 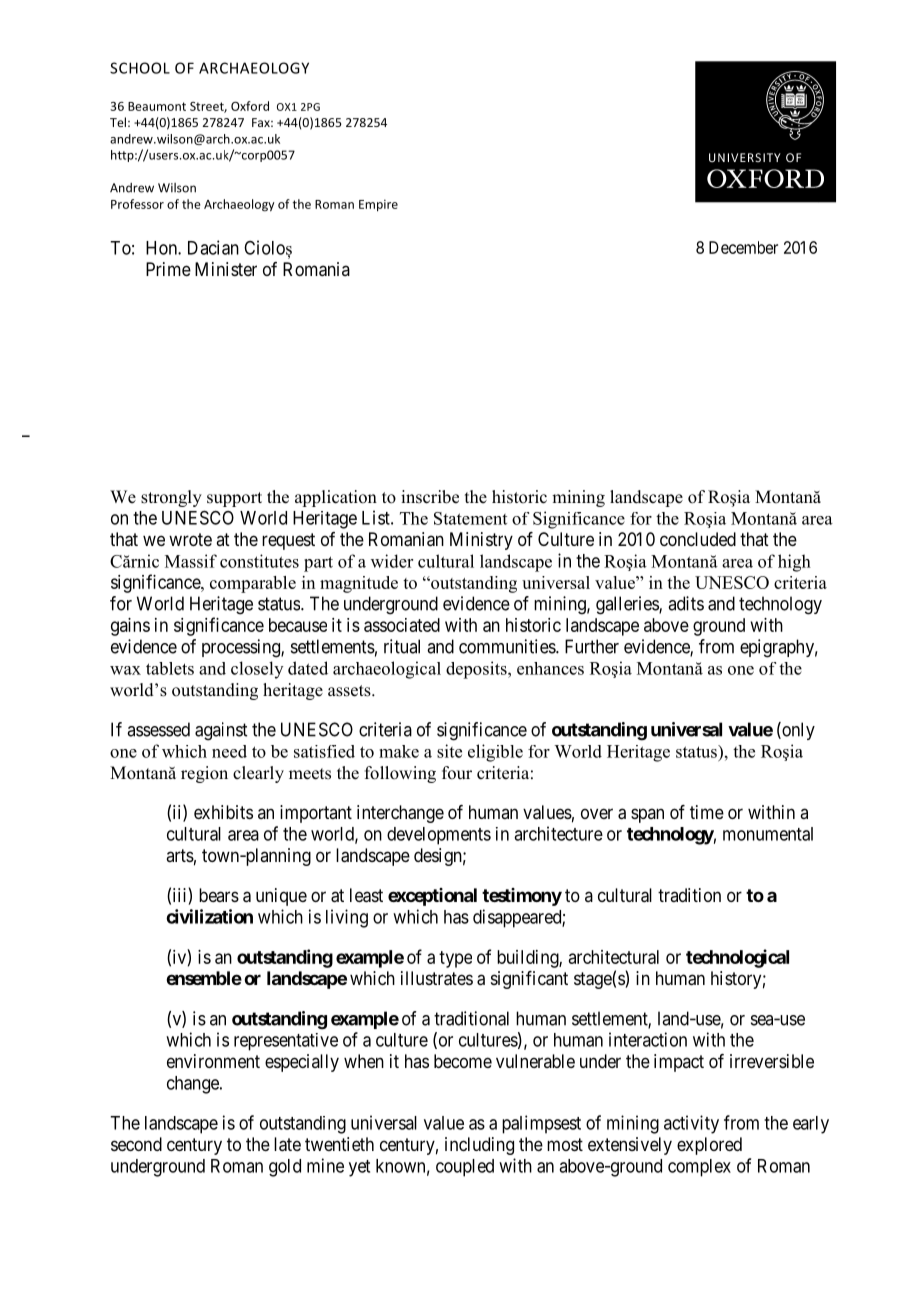 What do you see at coordinates (479, 1146) in the image?
I see `including` at bounding box center [479, 1146].
